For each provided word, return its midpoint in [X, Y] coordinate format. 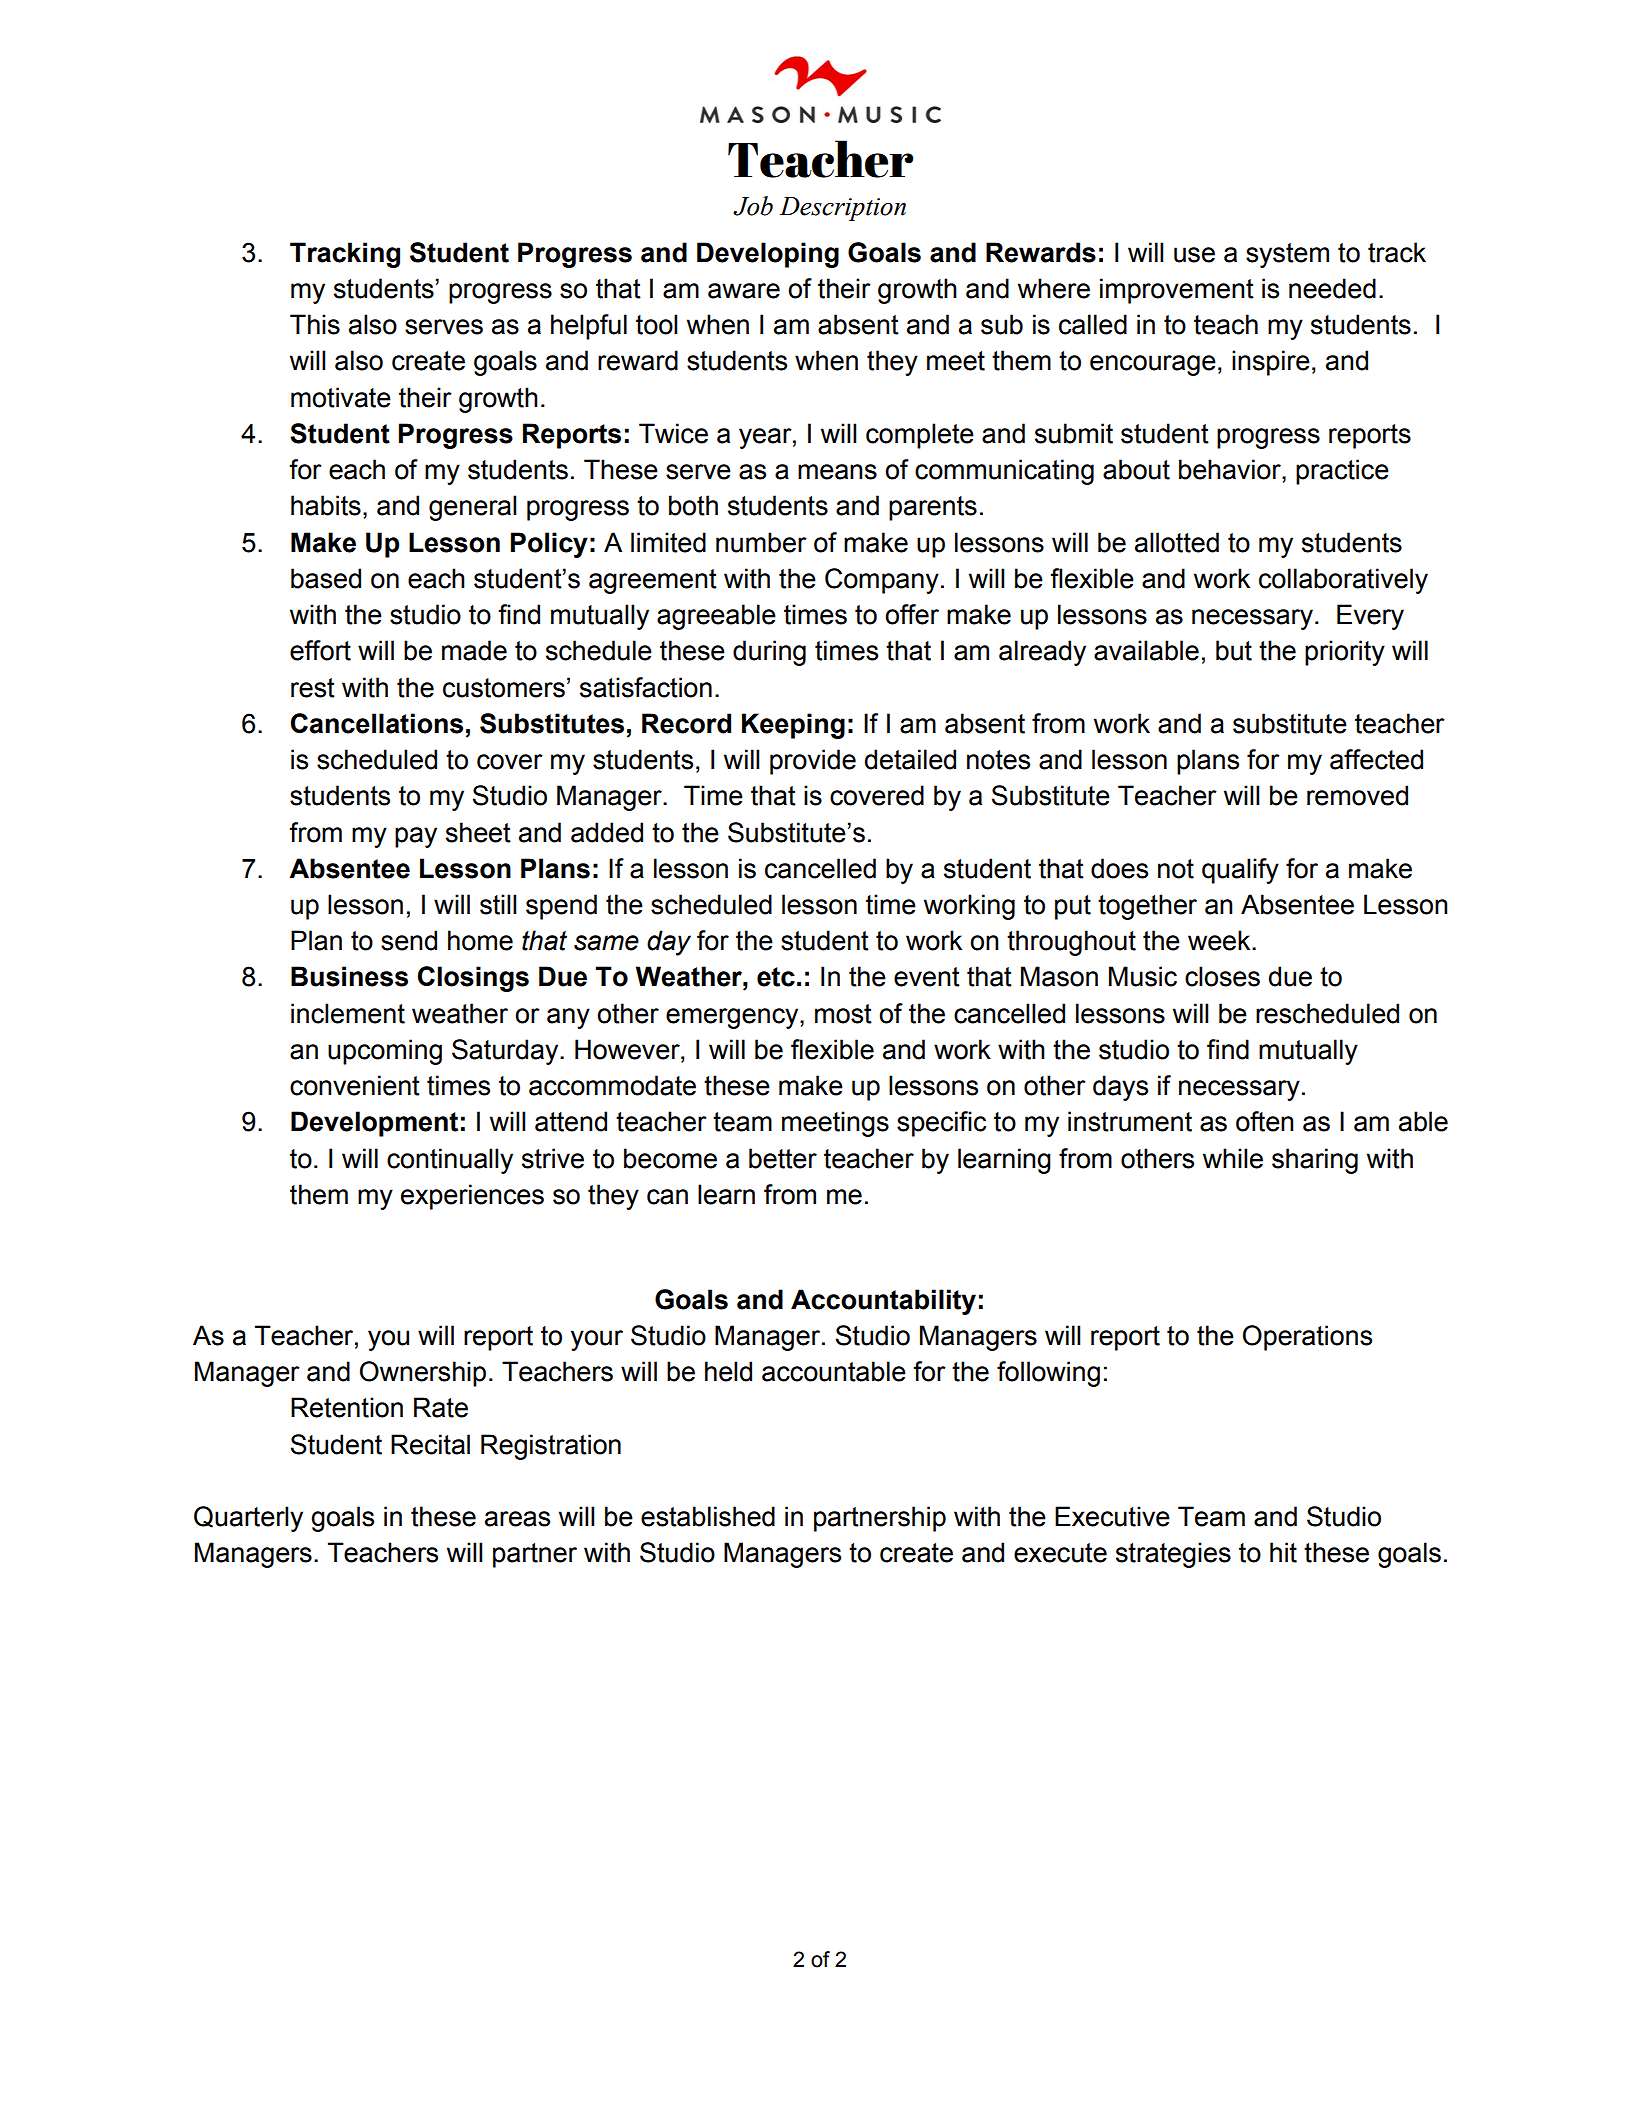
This [315, 324]
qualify [1240, 871]
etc [776, 977]
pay [416, 837]
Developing [768, 255]
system [1287, 255]
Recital [430, 1444]
